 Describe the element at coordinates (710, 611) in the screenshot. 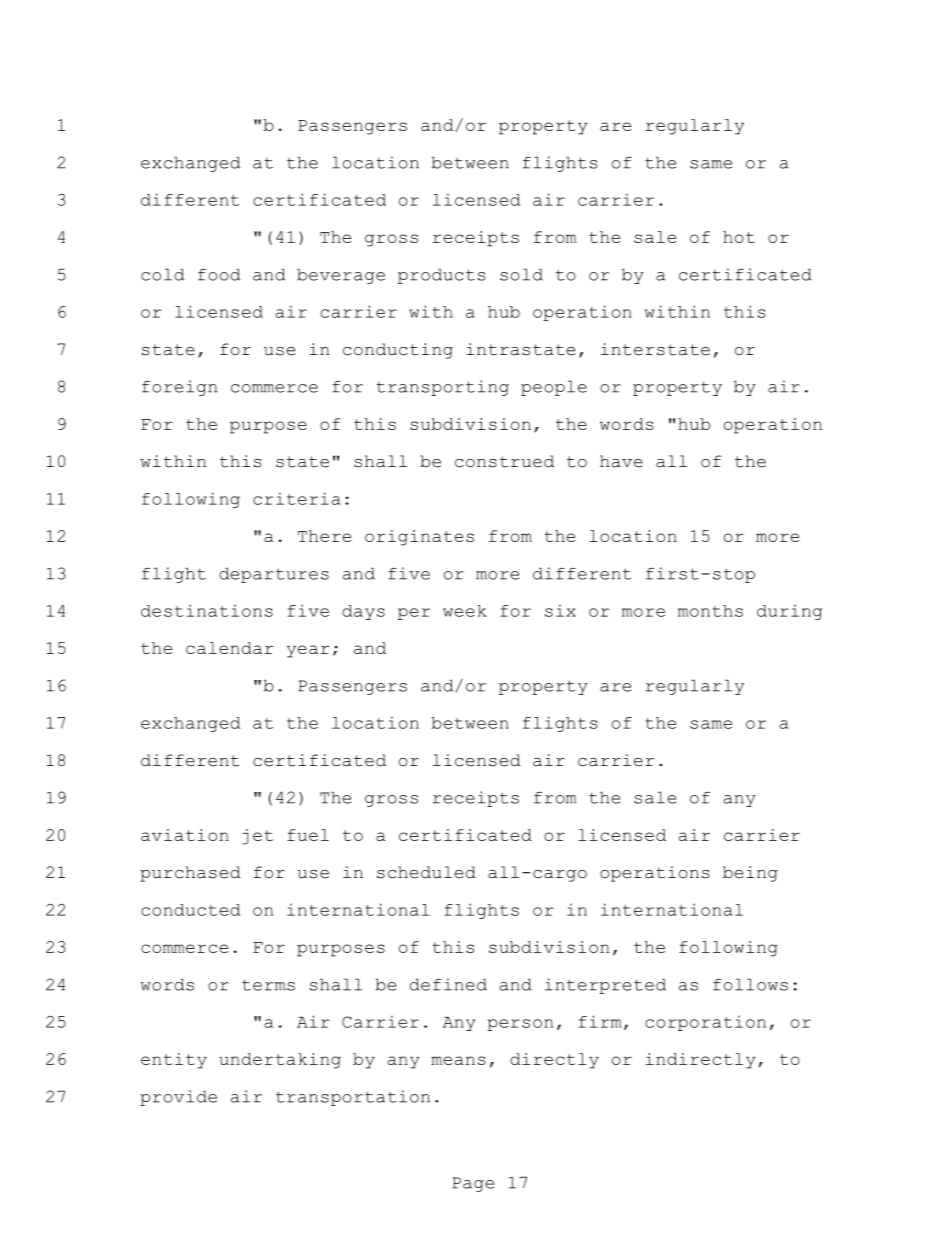

I see `months` at that location.
